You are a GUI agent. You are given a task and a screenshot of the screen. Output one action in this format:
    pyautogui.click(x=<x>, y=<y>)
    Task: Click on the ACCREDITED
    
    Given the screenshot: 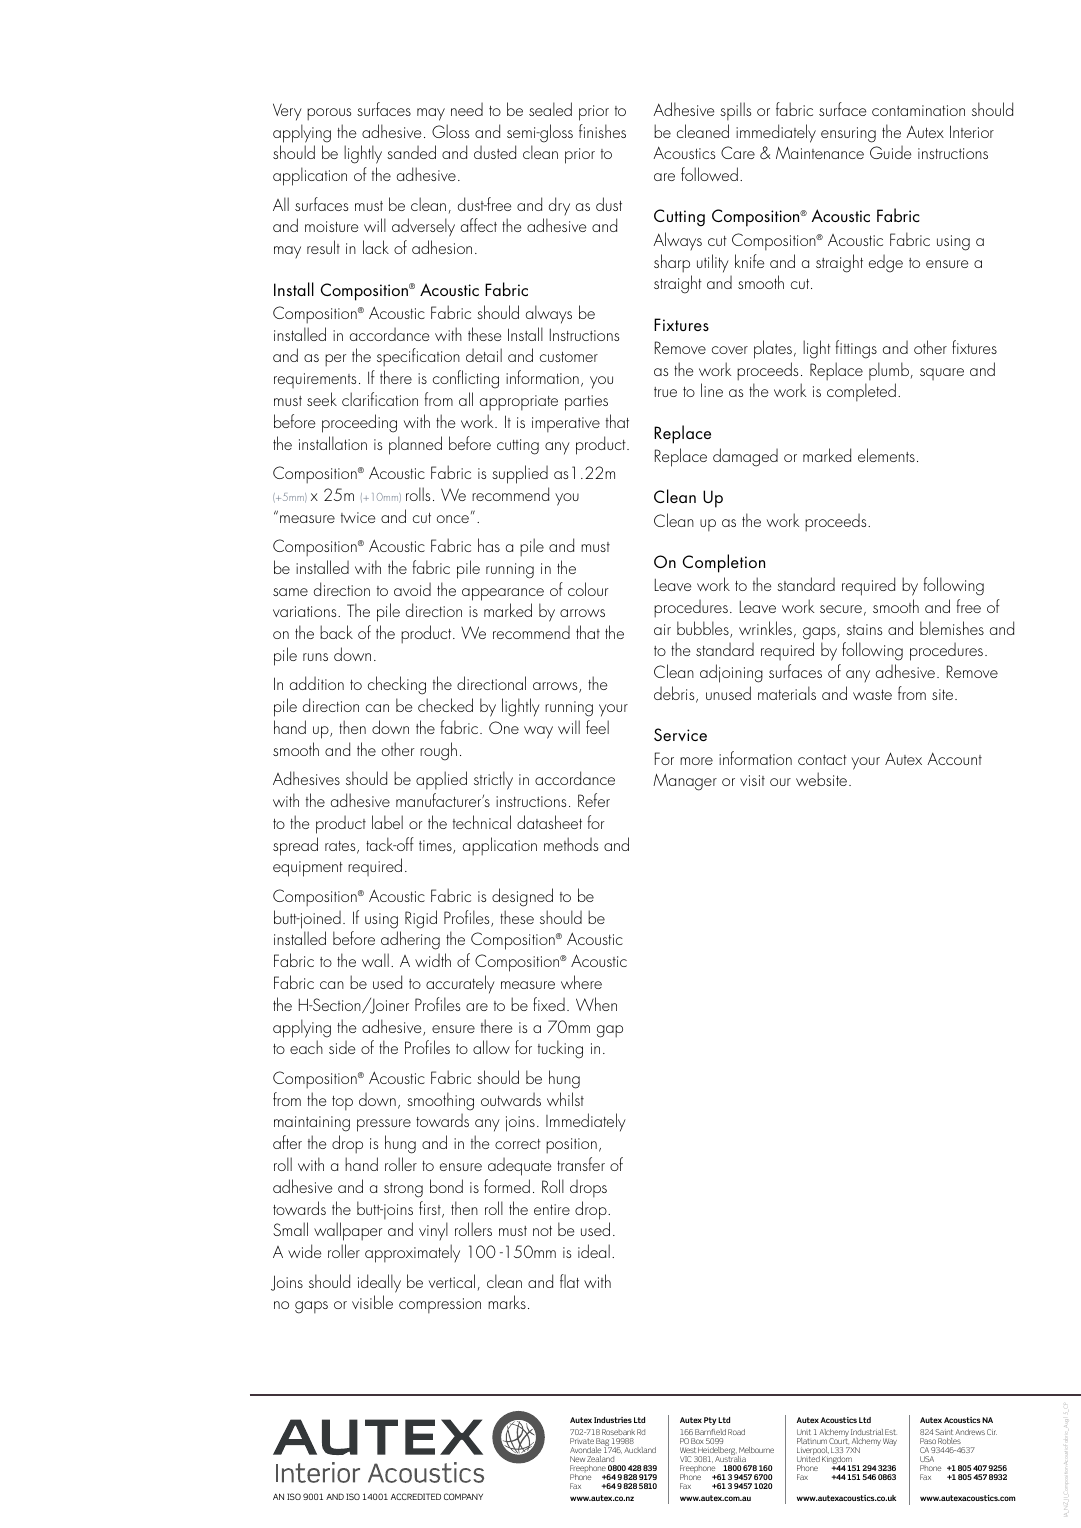 What is the action you would take?
    pyautogui.click(x=416, y=1496)
